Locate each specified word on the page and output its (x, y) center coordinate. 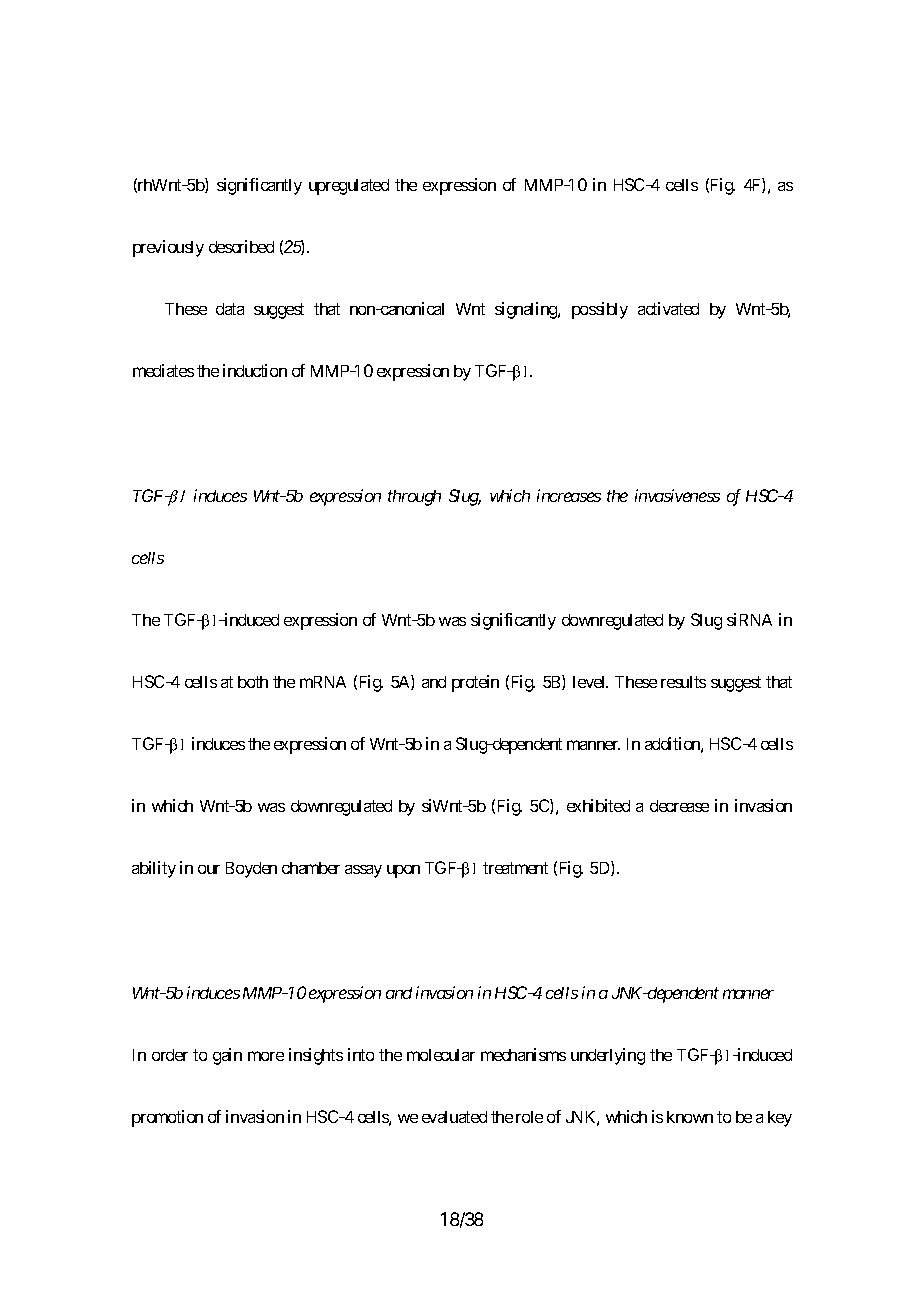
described (241, 246)
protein (475, 683)
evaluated (454, 1117)
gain (227, 1056)
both (253, 682)
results (683, 682)
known (690, 1117)
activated (668, 308)
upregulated (349, 187)
